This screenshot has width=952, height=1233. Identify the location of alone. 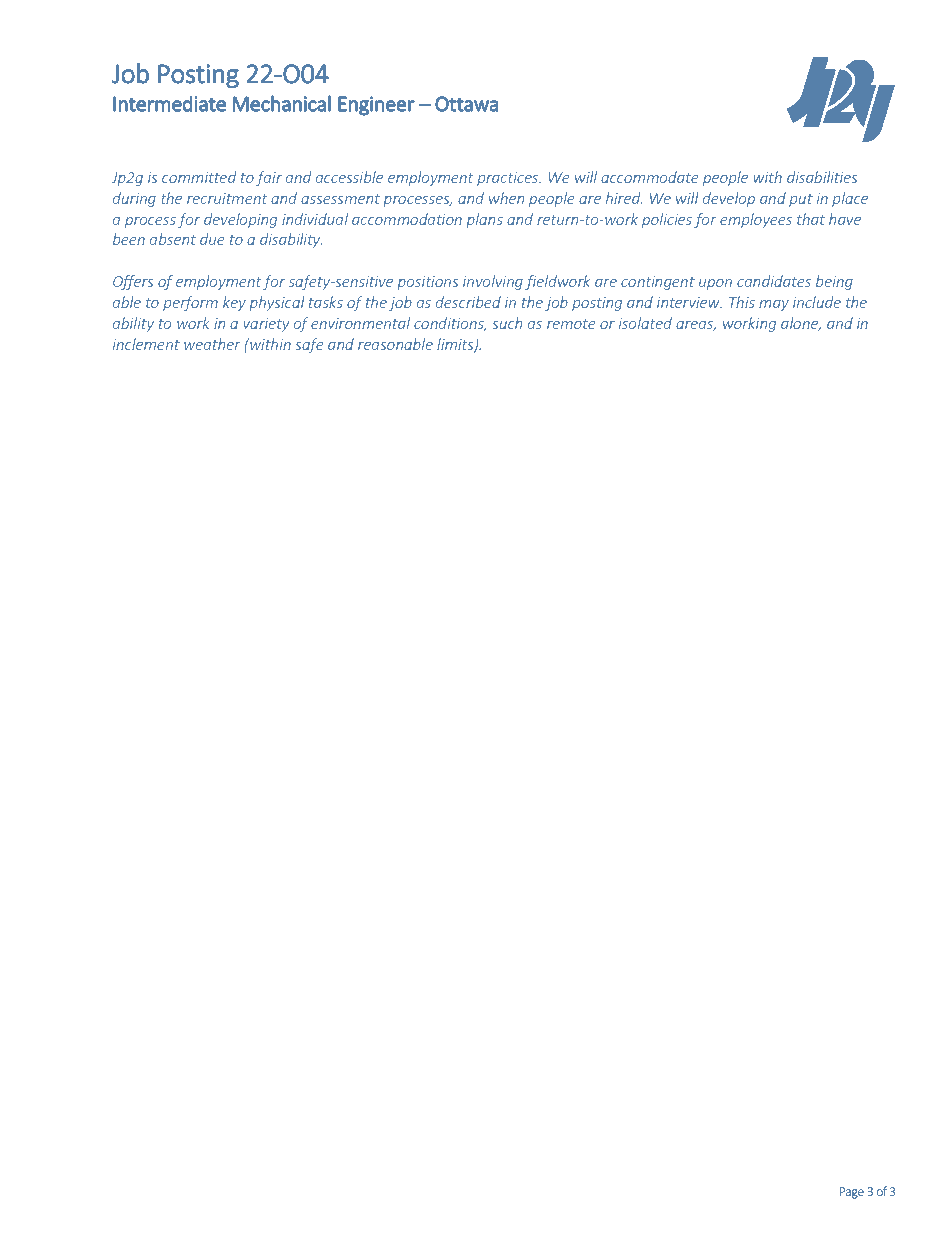
(801, 324).
